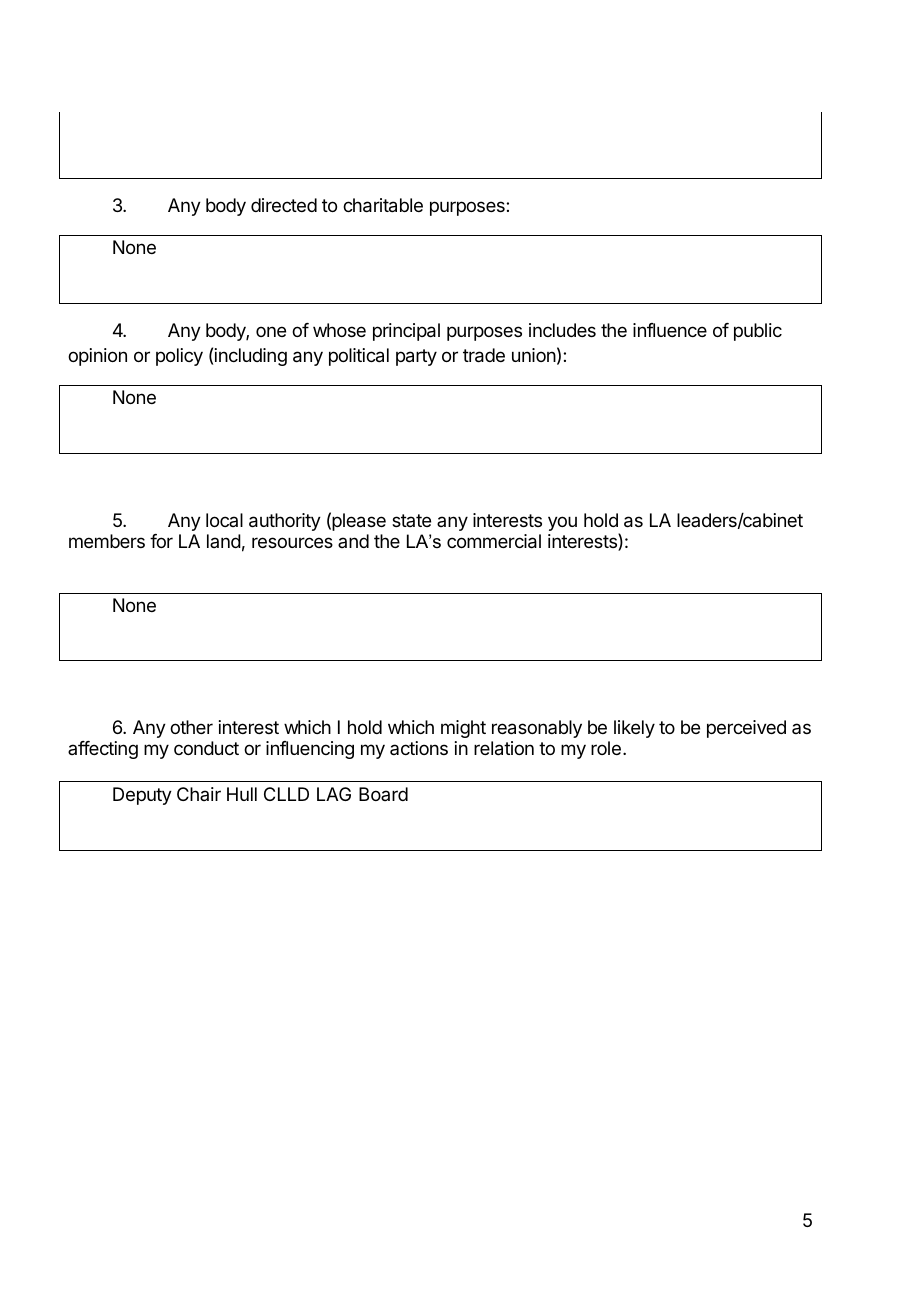 Image resolution: width=924 pixels, height=1308 pixels. What do you see at coordinates (191, 727) in the document?
I see `other` at bounding box center [191, 727].
